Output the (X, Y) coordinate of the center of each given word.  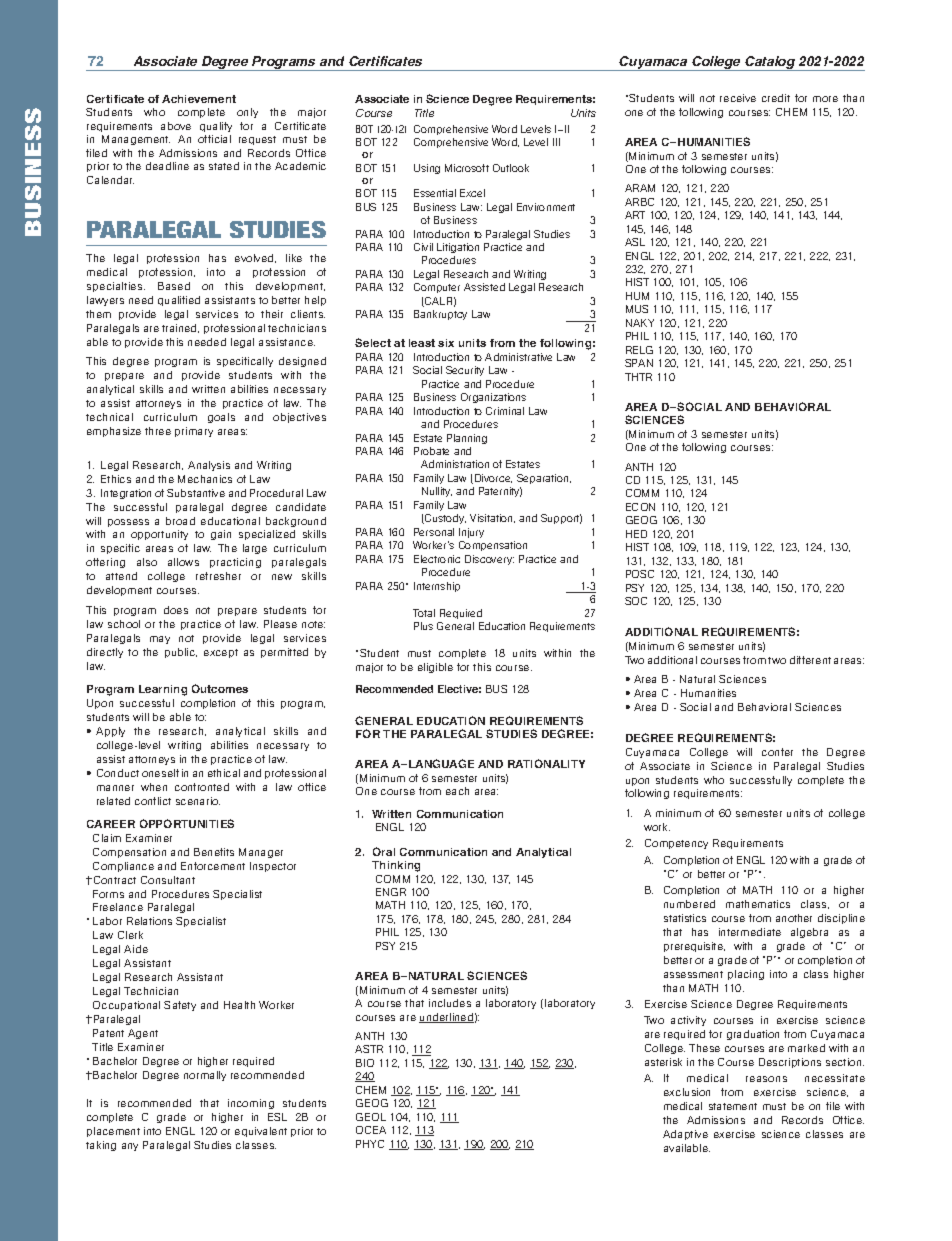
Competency (676, 844)
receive (738, 98)
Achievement (199, 99)
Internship (437, 587)
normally (205, 1076)
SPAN (639, 363)
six (446, 343)
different (810, 660)
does (176, 610)
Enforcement (213, 866)
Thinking (396, 866)
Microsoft (467, 168)
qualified (179, 301)
